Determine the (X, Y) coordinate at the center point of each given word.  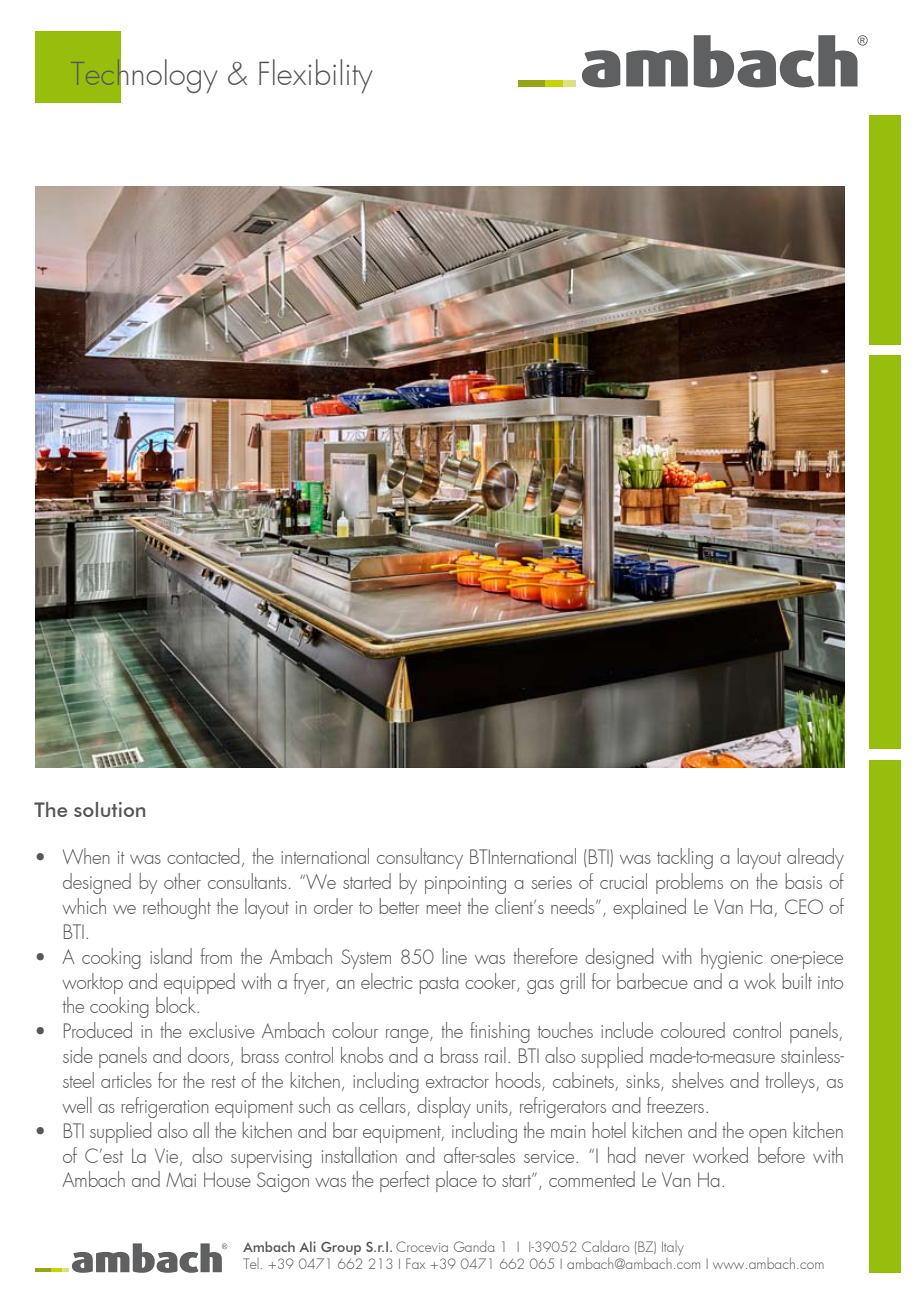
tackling (685, 858)
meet (444, 908)
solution (109, 809)
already (815, 858)
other (182, 881)
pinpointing (465, 885)
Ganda (474, 1246)
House (227, 1179)
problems (689, 883)
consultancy (420, 858)
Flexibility (316, 76)
